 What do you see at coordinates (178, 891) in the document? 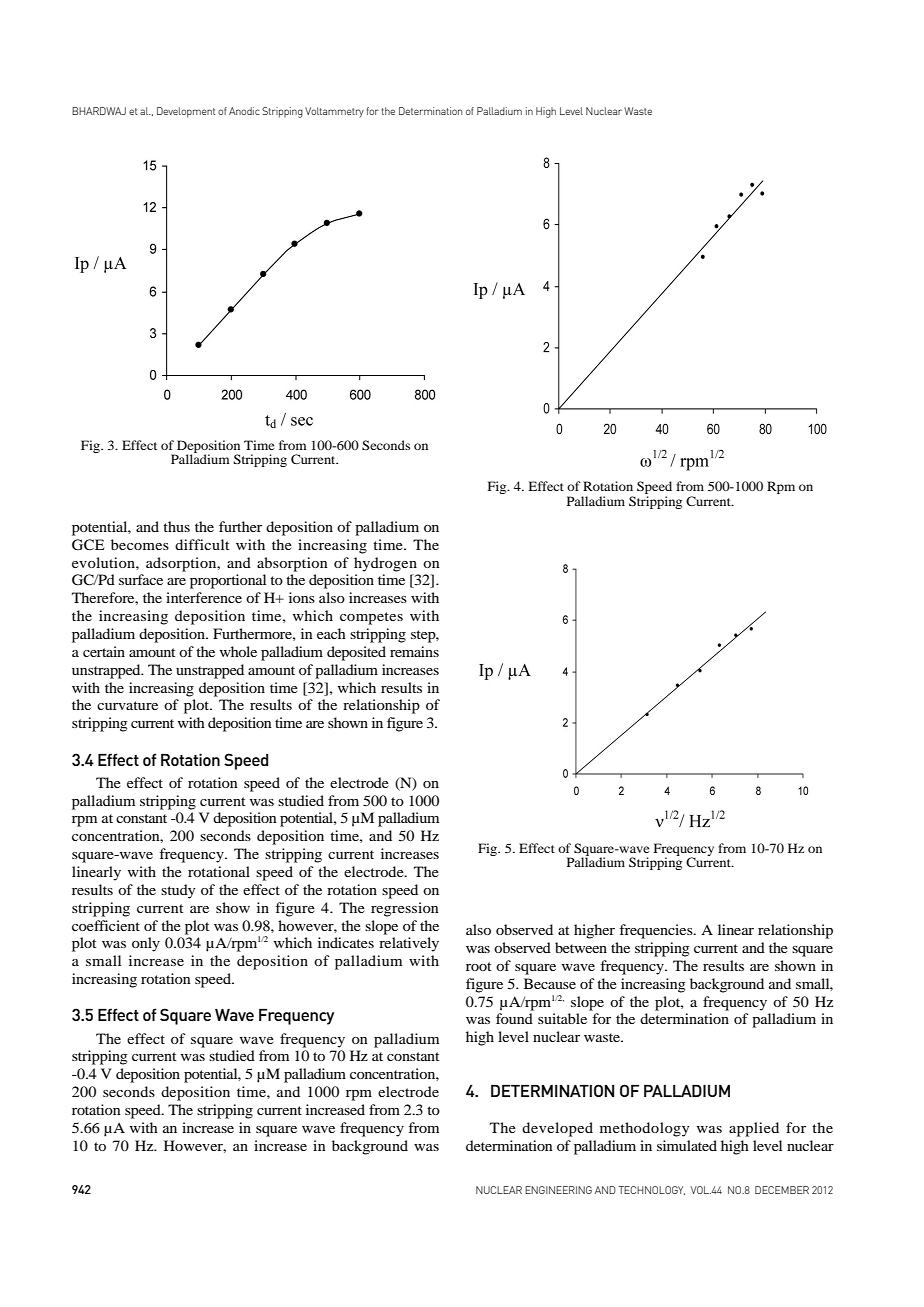
I see `study` at bounding box center [178, 891].
